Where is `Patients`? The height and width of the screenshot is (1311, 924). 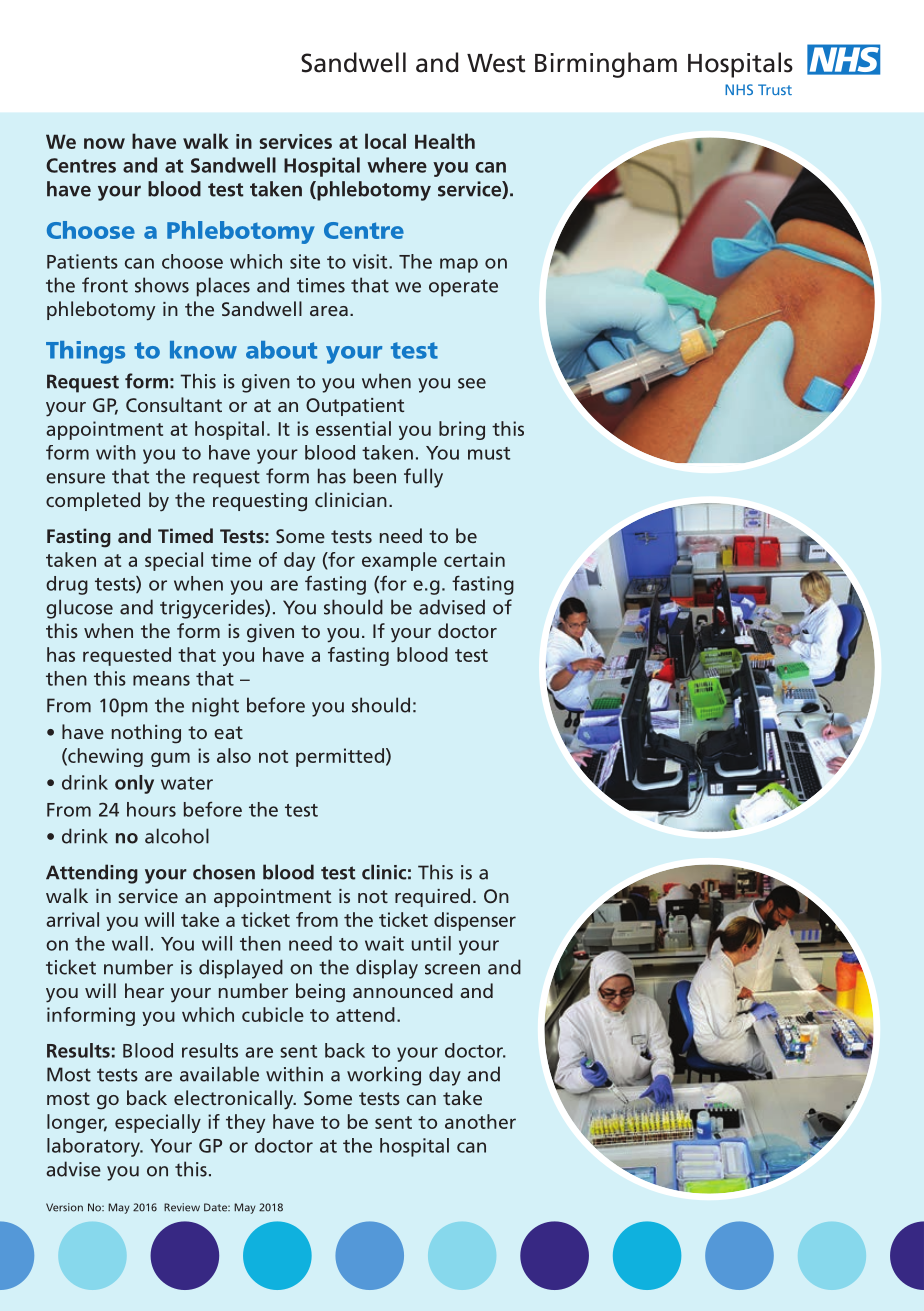 Patients is located at coordinates (82, 261).
